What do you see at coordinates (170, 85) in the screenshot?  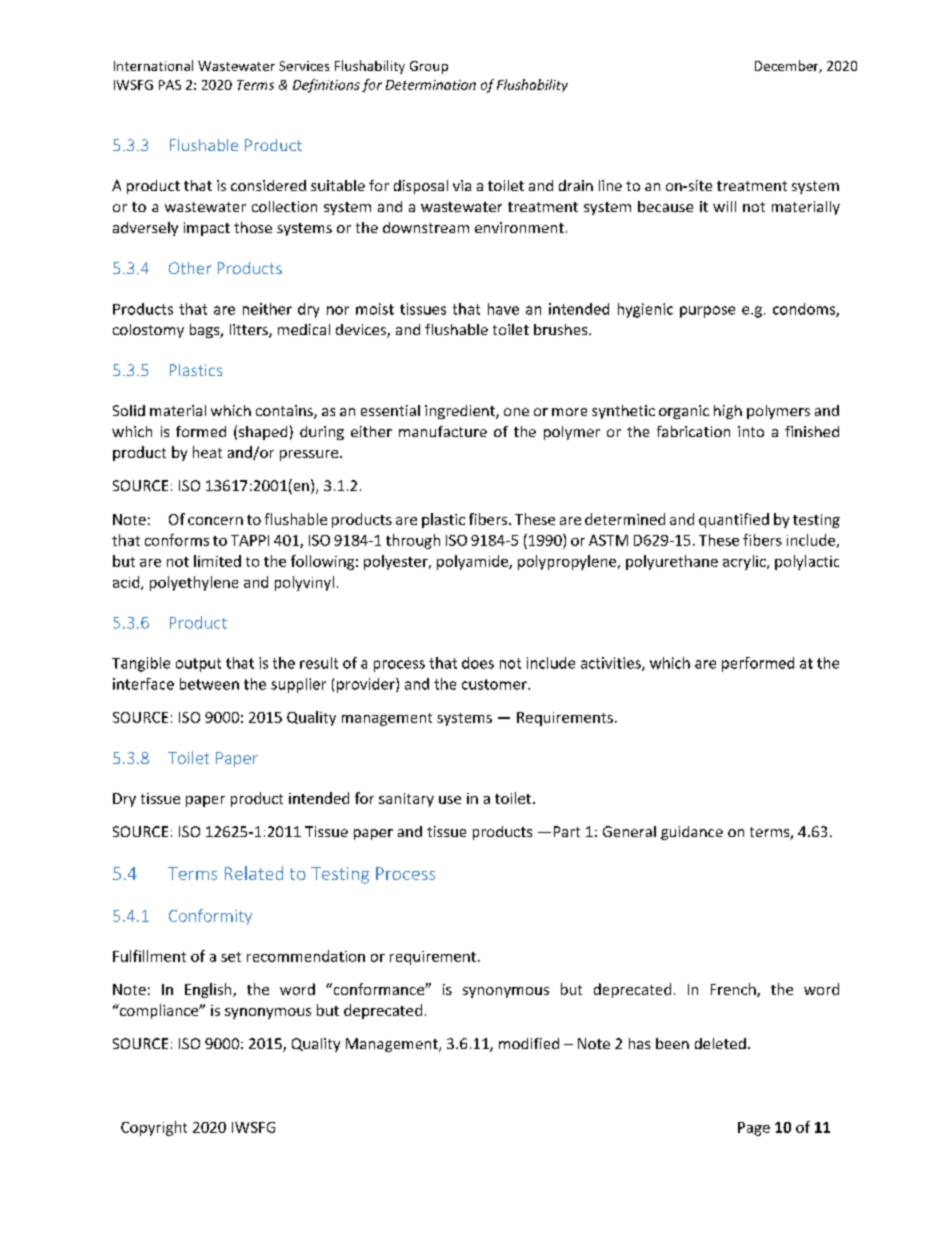 I see `PAS` at bounding box center [170, 85].
